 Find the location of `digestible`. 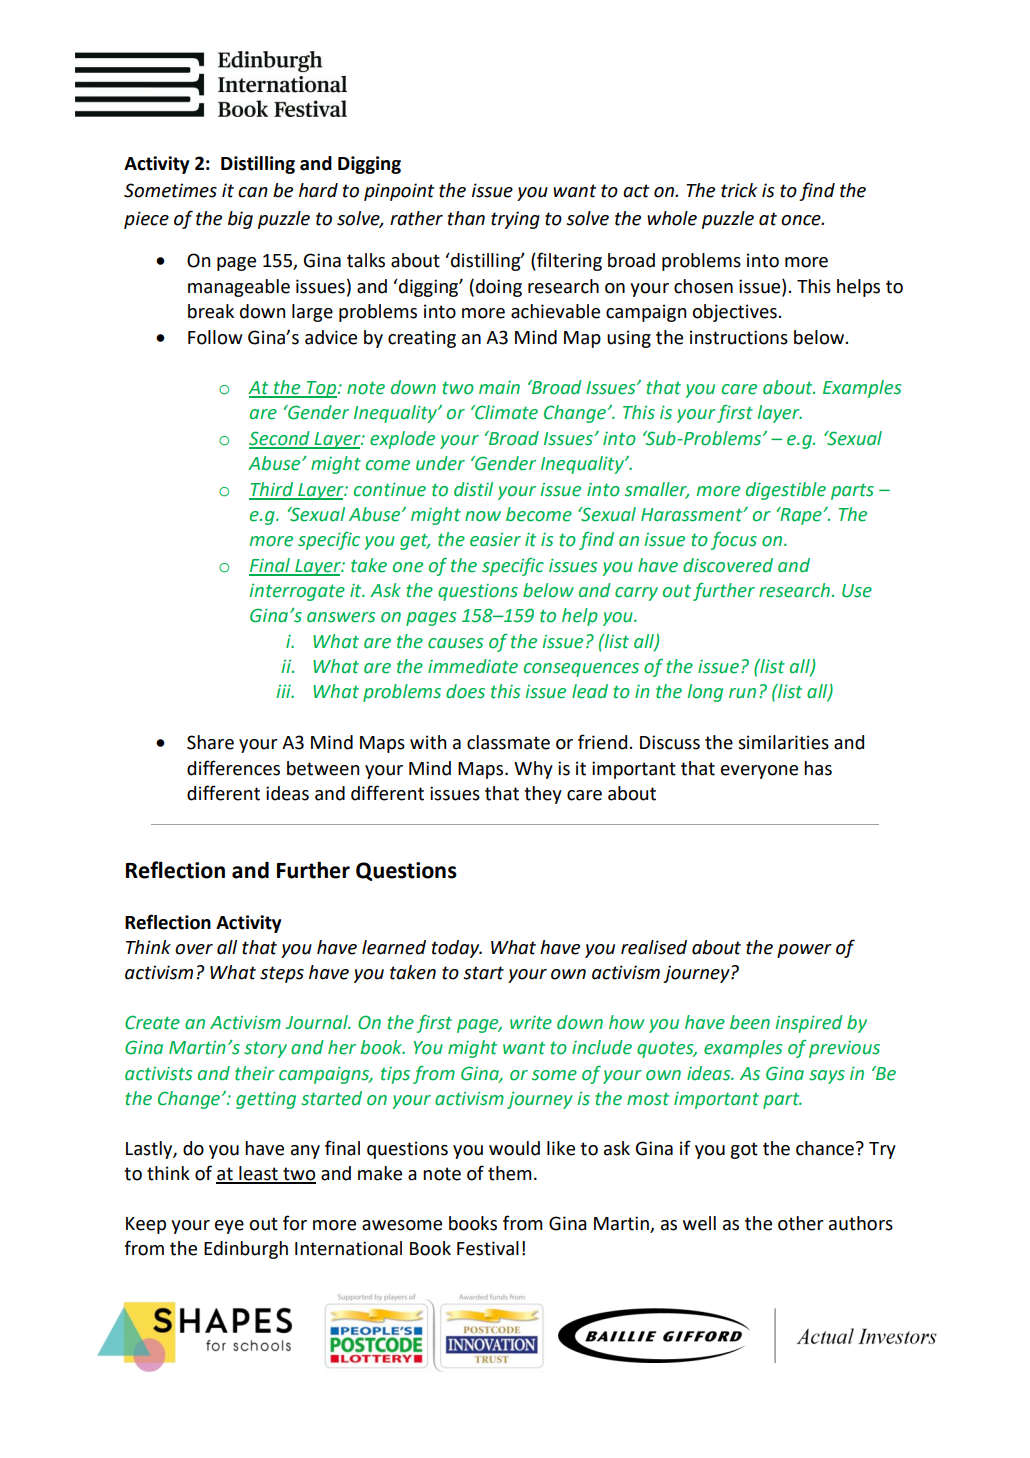

digestible is located at coordinates (786, 491).
